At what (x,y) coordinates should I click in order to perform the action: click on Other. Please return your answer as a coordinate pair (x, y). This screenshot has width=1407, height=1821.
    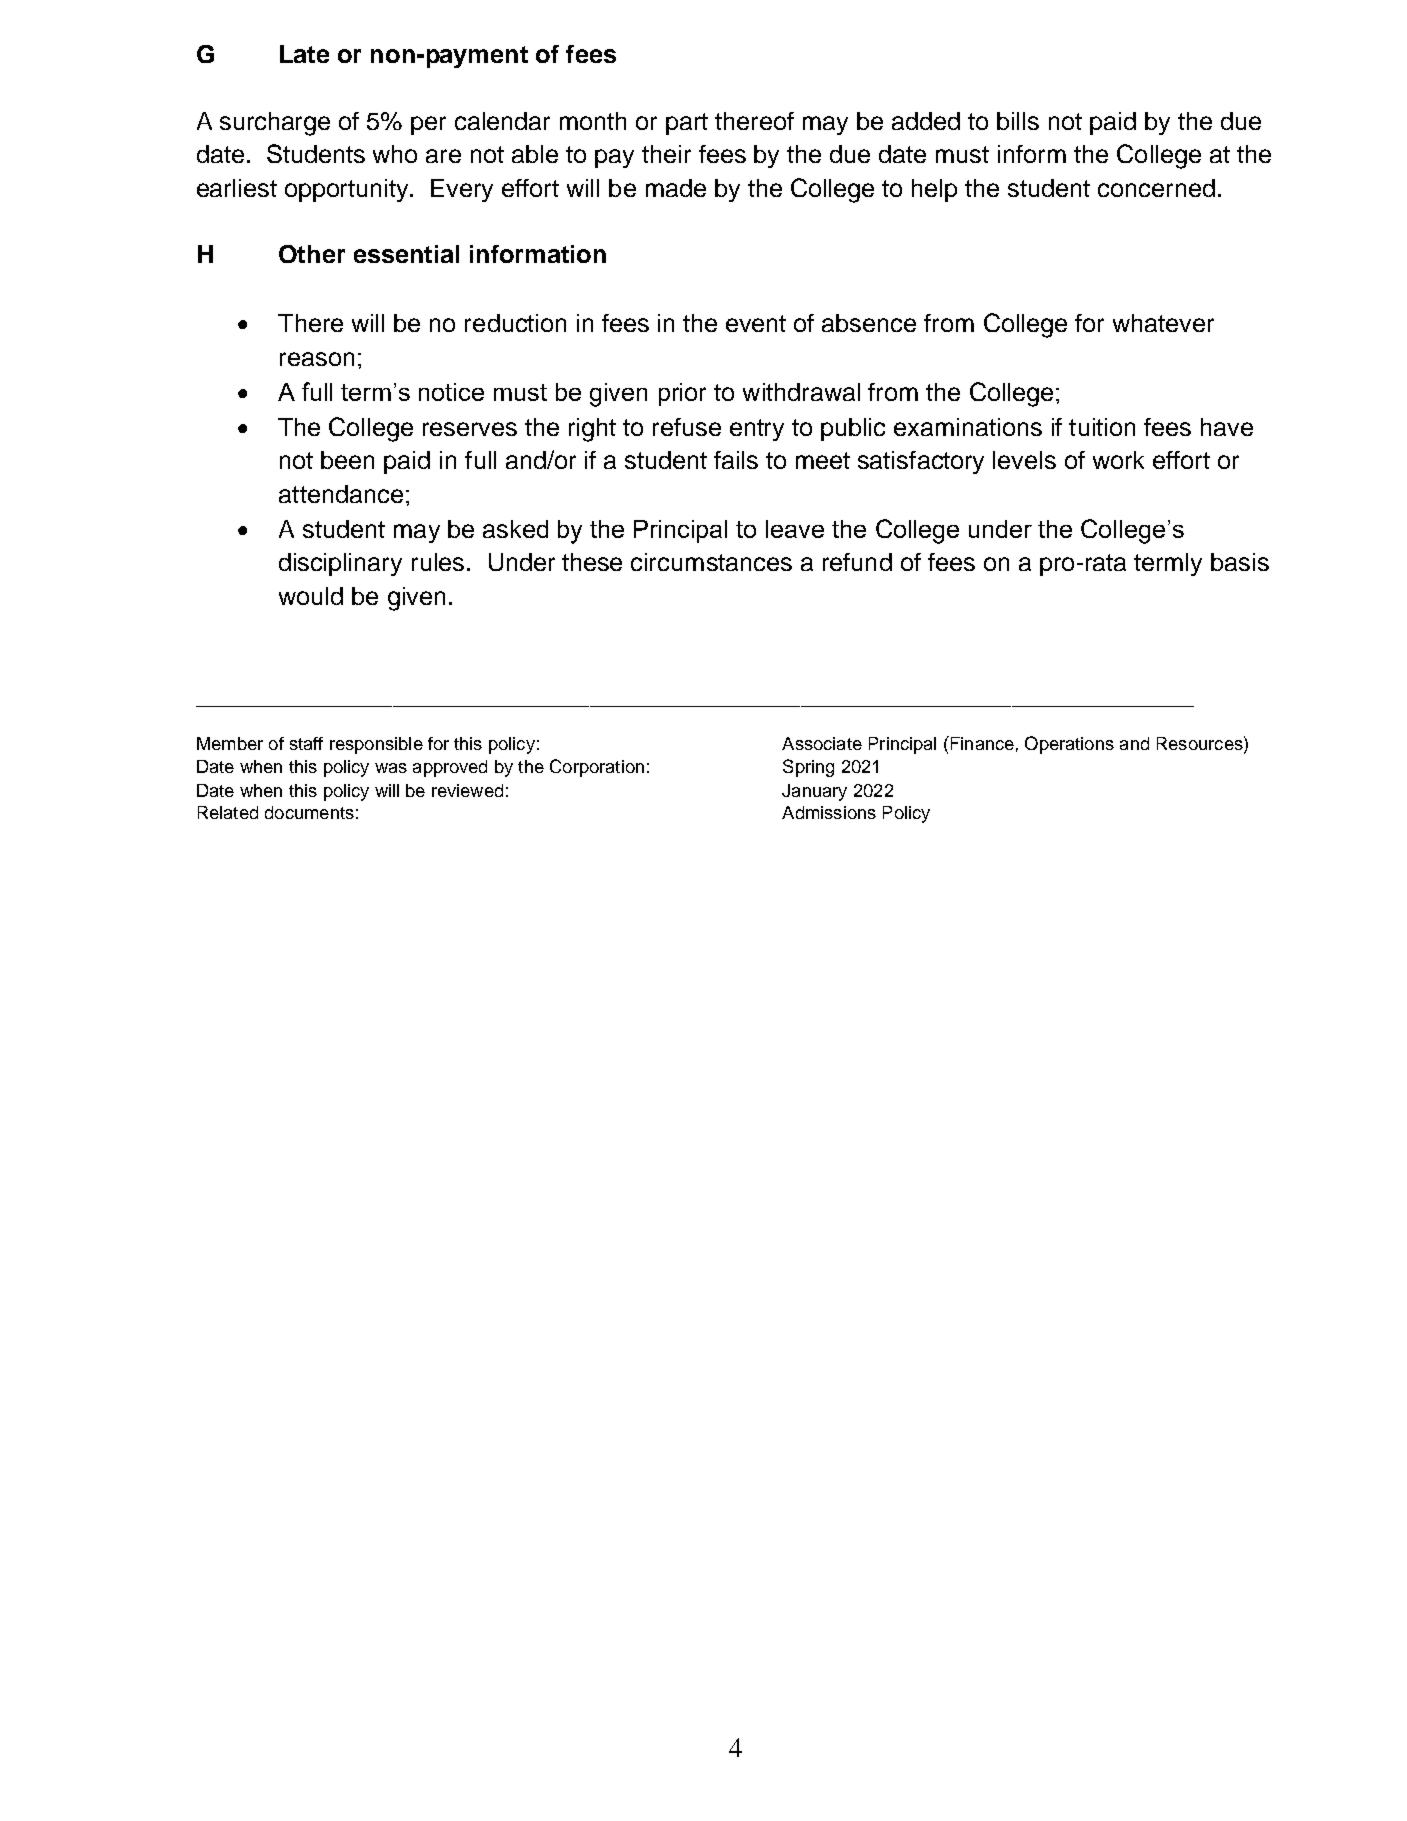
    Looking at the image, I should click on (312, 254).
